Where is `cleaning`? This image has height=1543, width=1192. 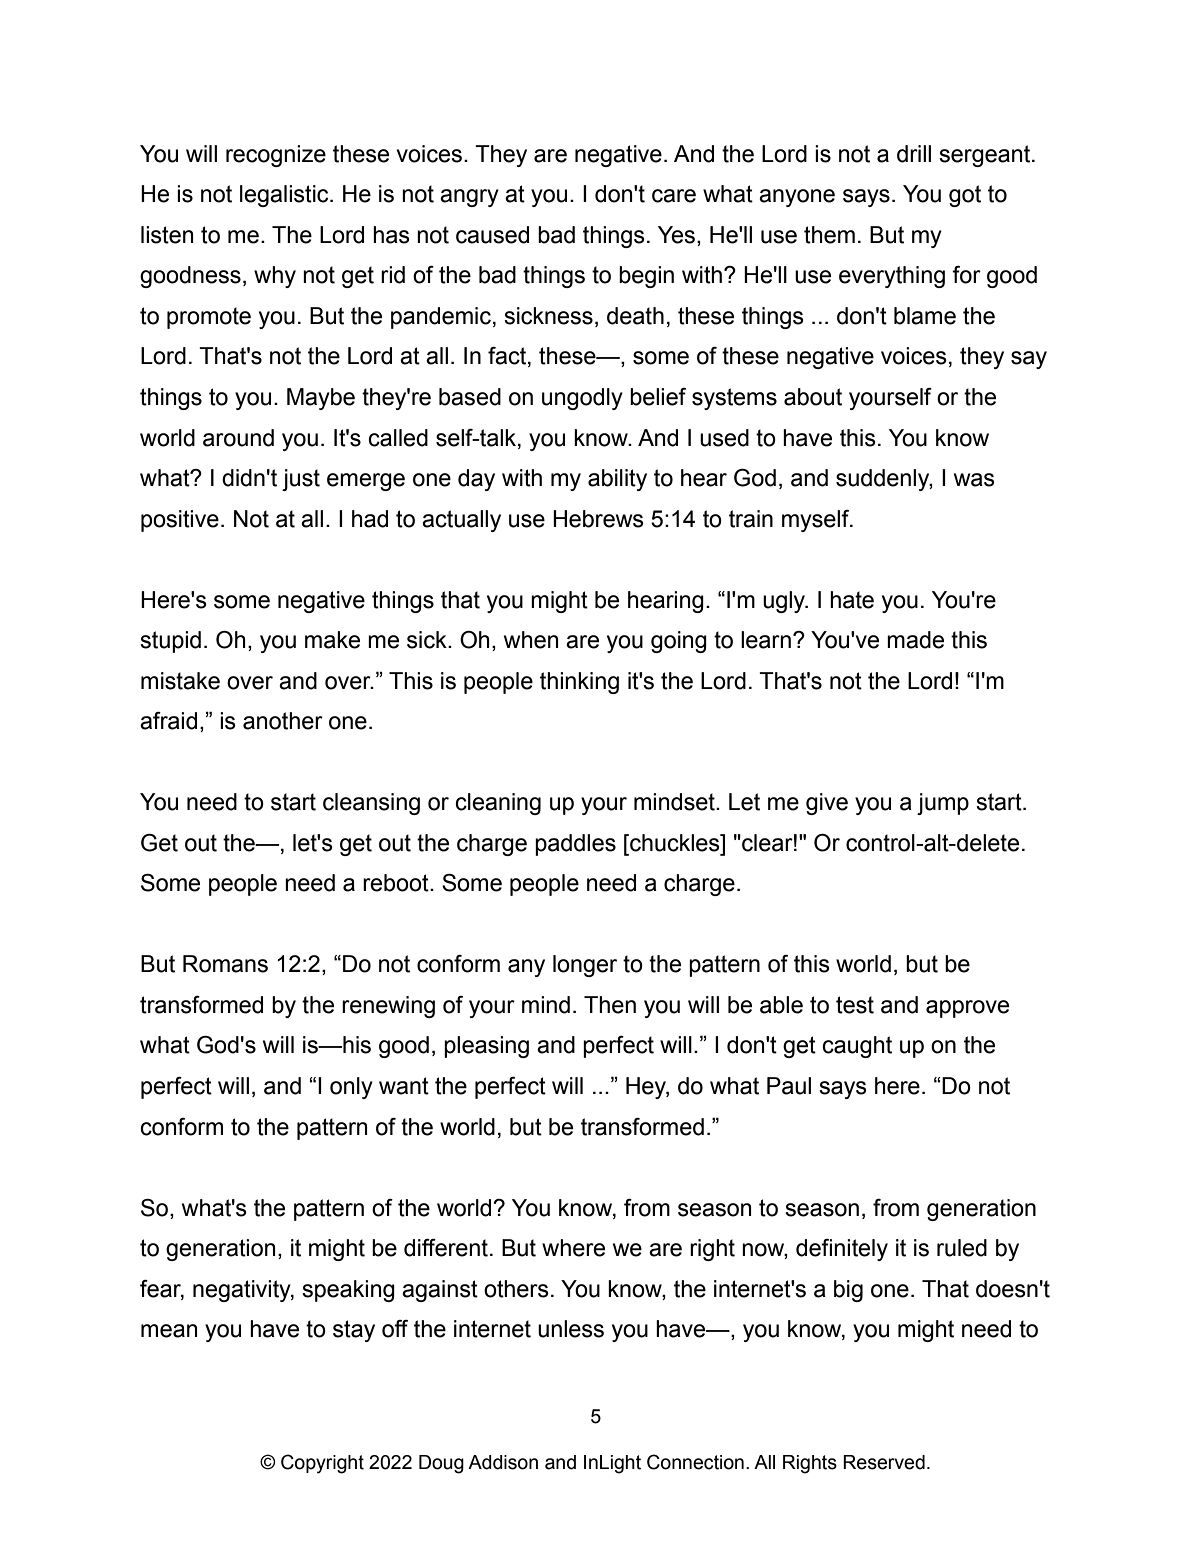
cleaning is located at coordinates (498, 804).
